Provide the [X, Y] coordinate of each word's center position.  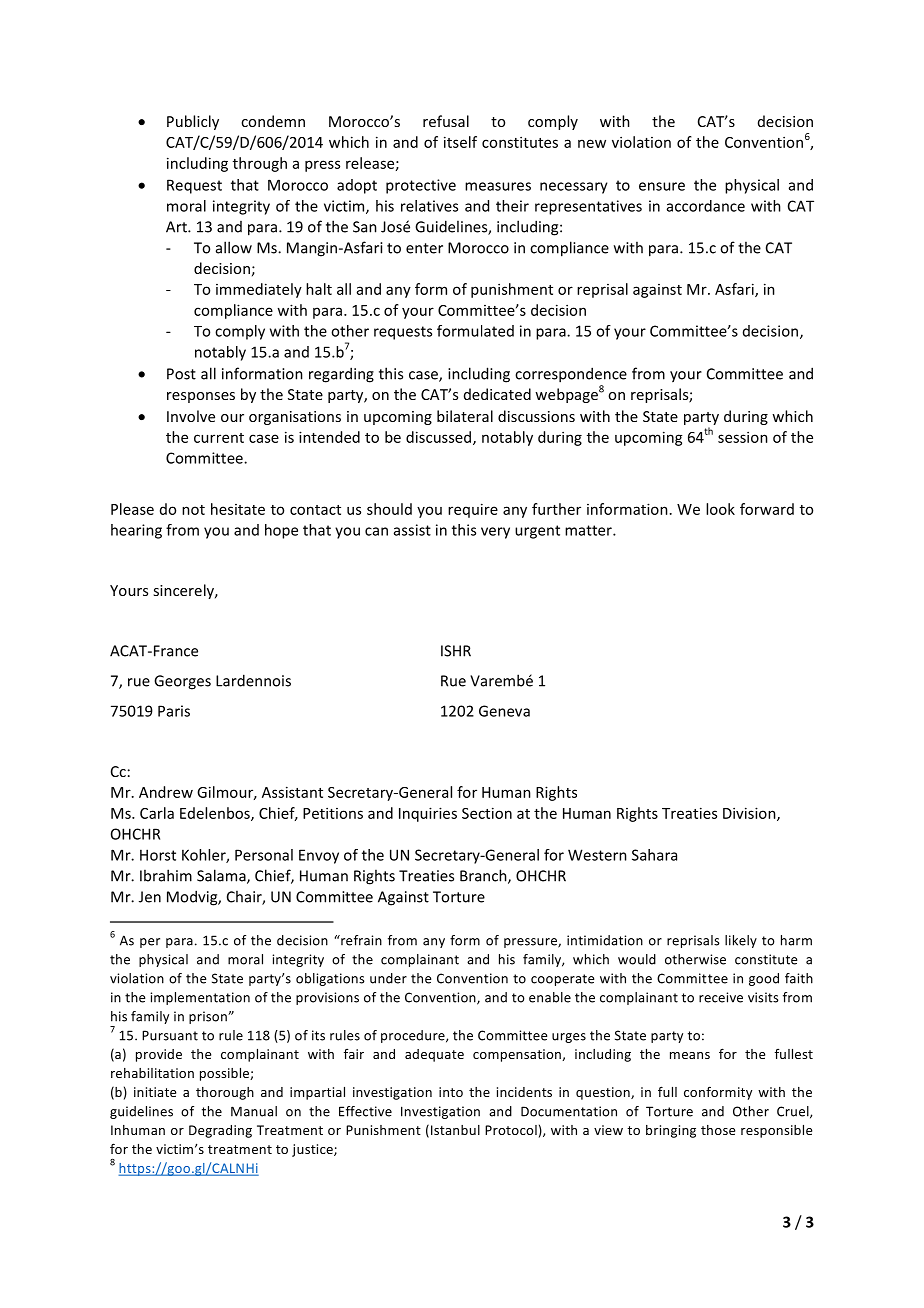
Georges [182, 682]
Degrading [220, 1131]
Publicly [193, 122]
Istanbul [455, 1130]
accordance [706, 206]
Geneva [504, 711]
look [720, 509]
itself [460, 142]
